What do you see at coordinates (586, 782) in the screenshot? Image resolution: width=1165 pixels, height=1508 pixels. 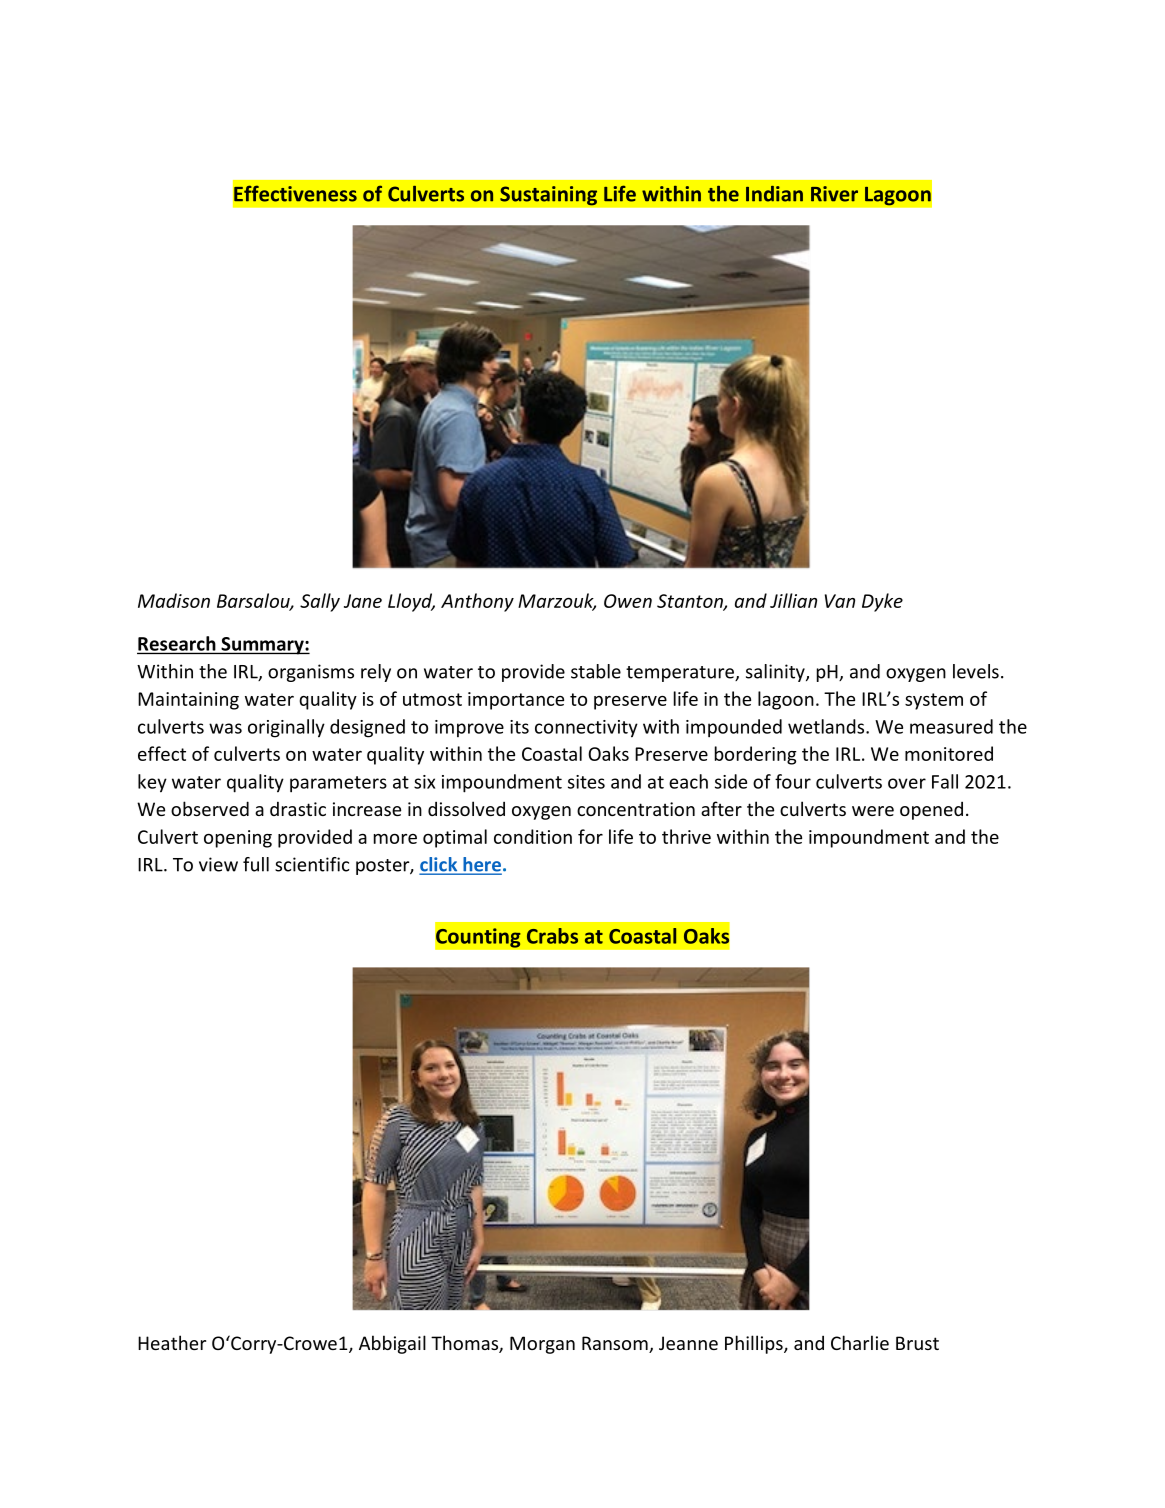 I see `sites` at bounding box center [586, 782].
